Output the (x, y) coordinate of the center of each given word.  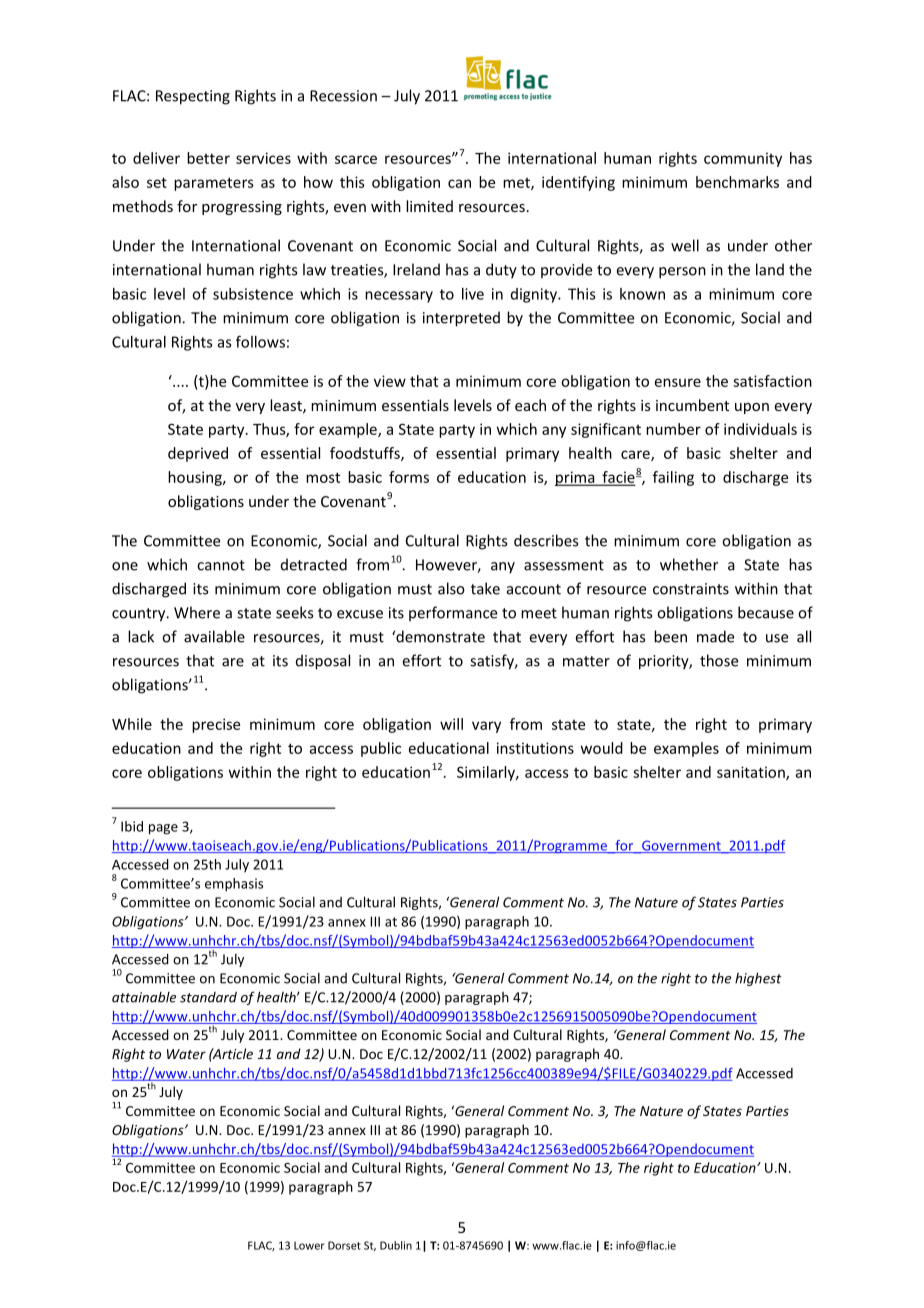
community (743, 159)
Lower (309, 1245)
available (214, 636)
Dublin (396, 1245)
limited (429, 206)
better (208, 158)
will (451, 724)
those (719, 660)
